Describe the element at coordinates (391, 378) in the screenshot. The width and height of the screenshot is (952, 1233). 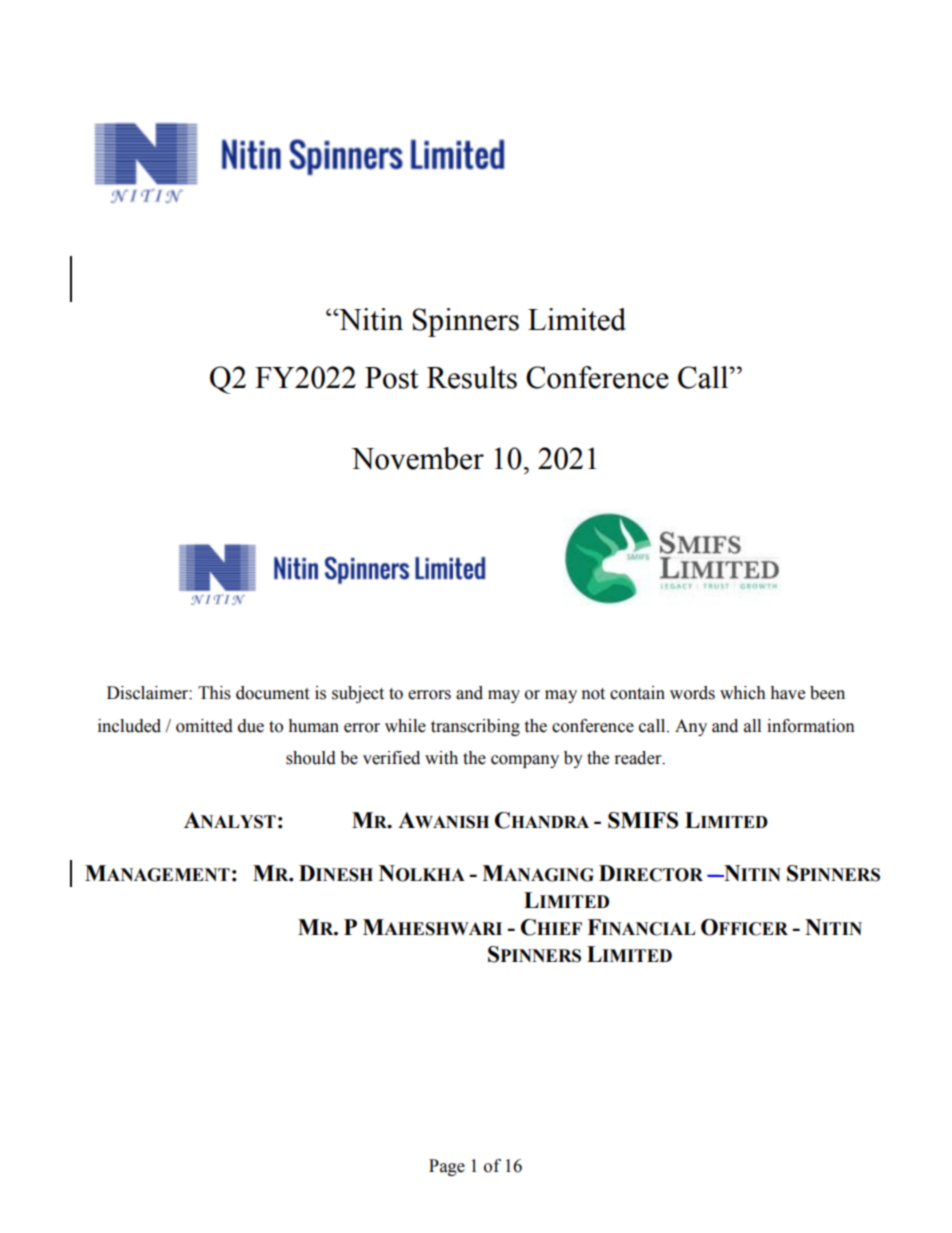
I see `Post` at that location.
